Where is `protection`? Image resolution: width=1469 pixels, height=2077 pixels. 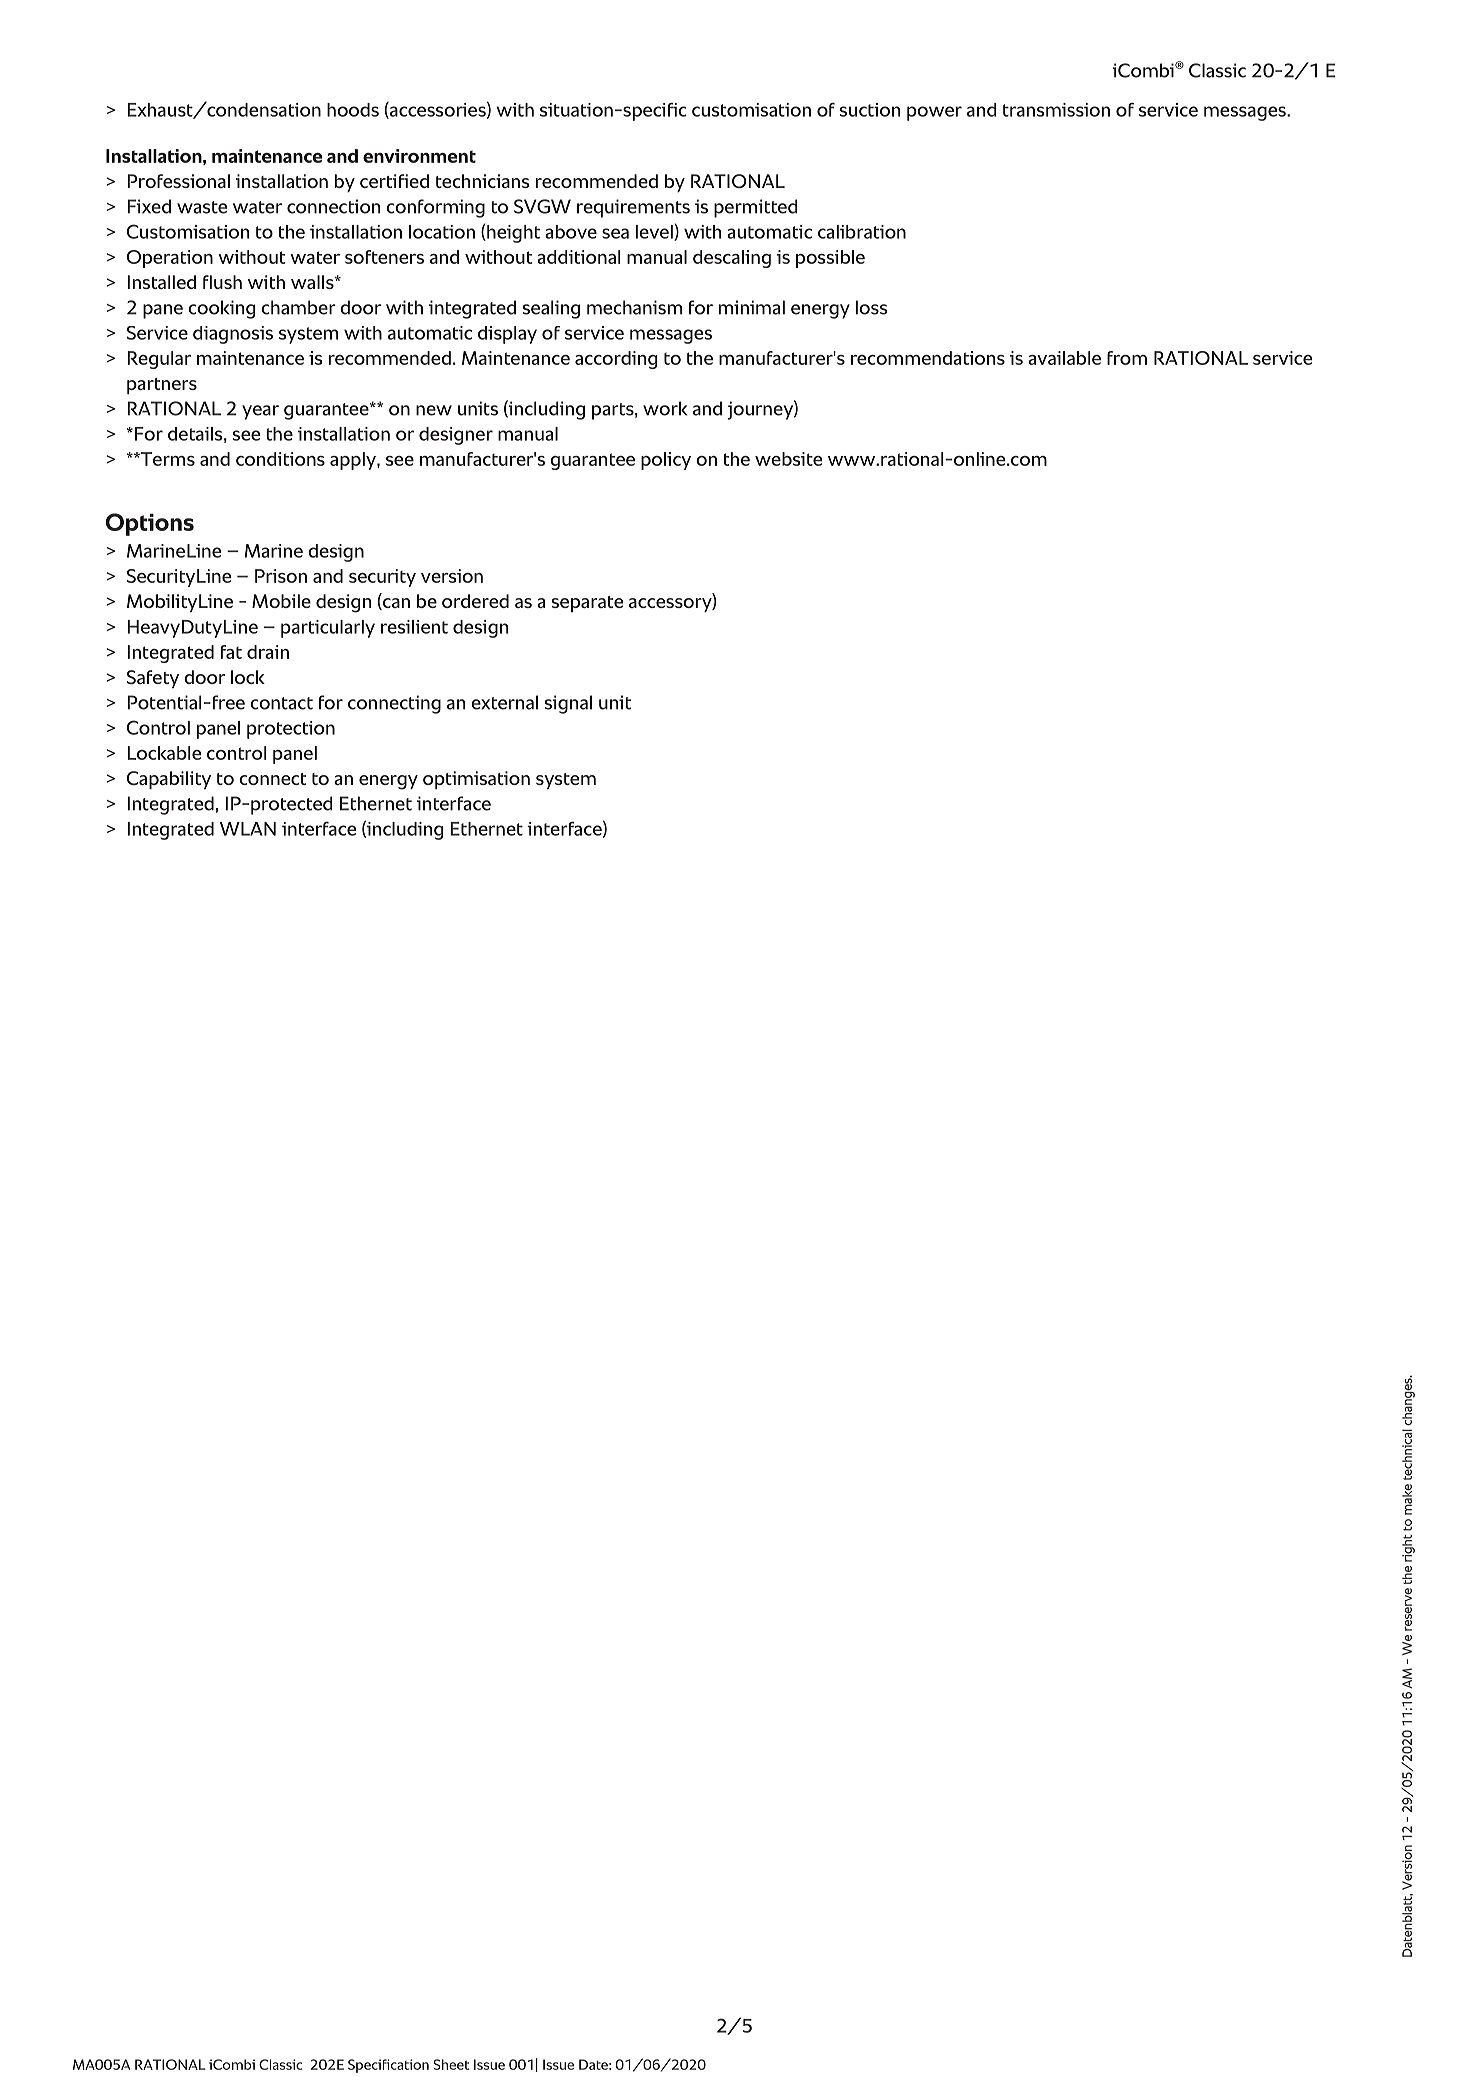
protection is located at coordinates (291, 730).
